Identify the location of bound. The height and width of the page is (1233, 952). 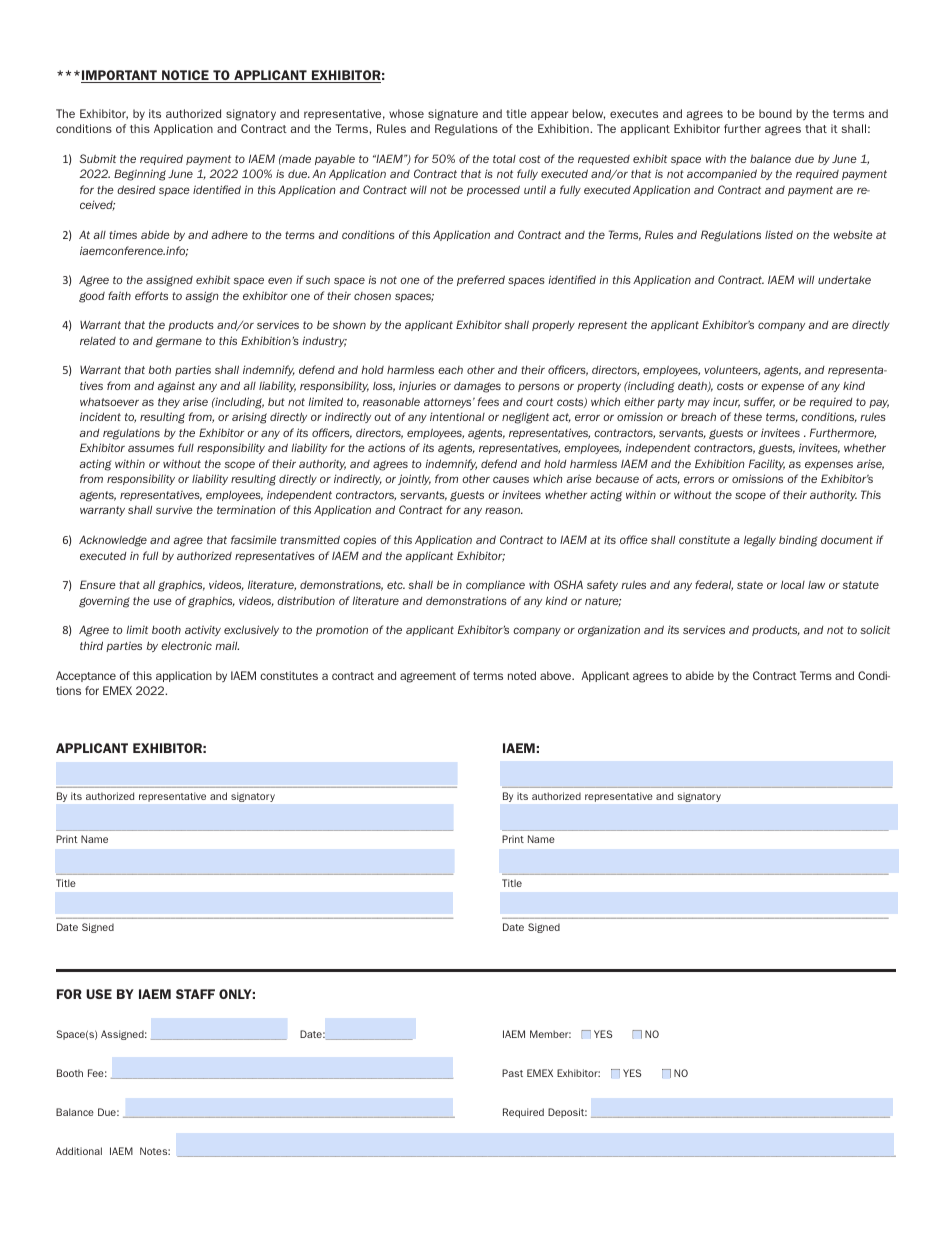
(775, 113).
